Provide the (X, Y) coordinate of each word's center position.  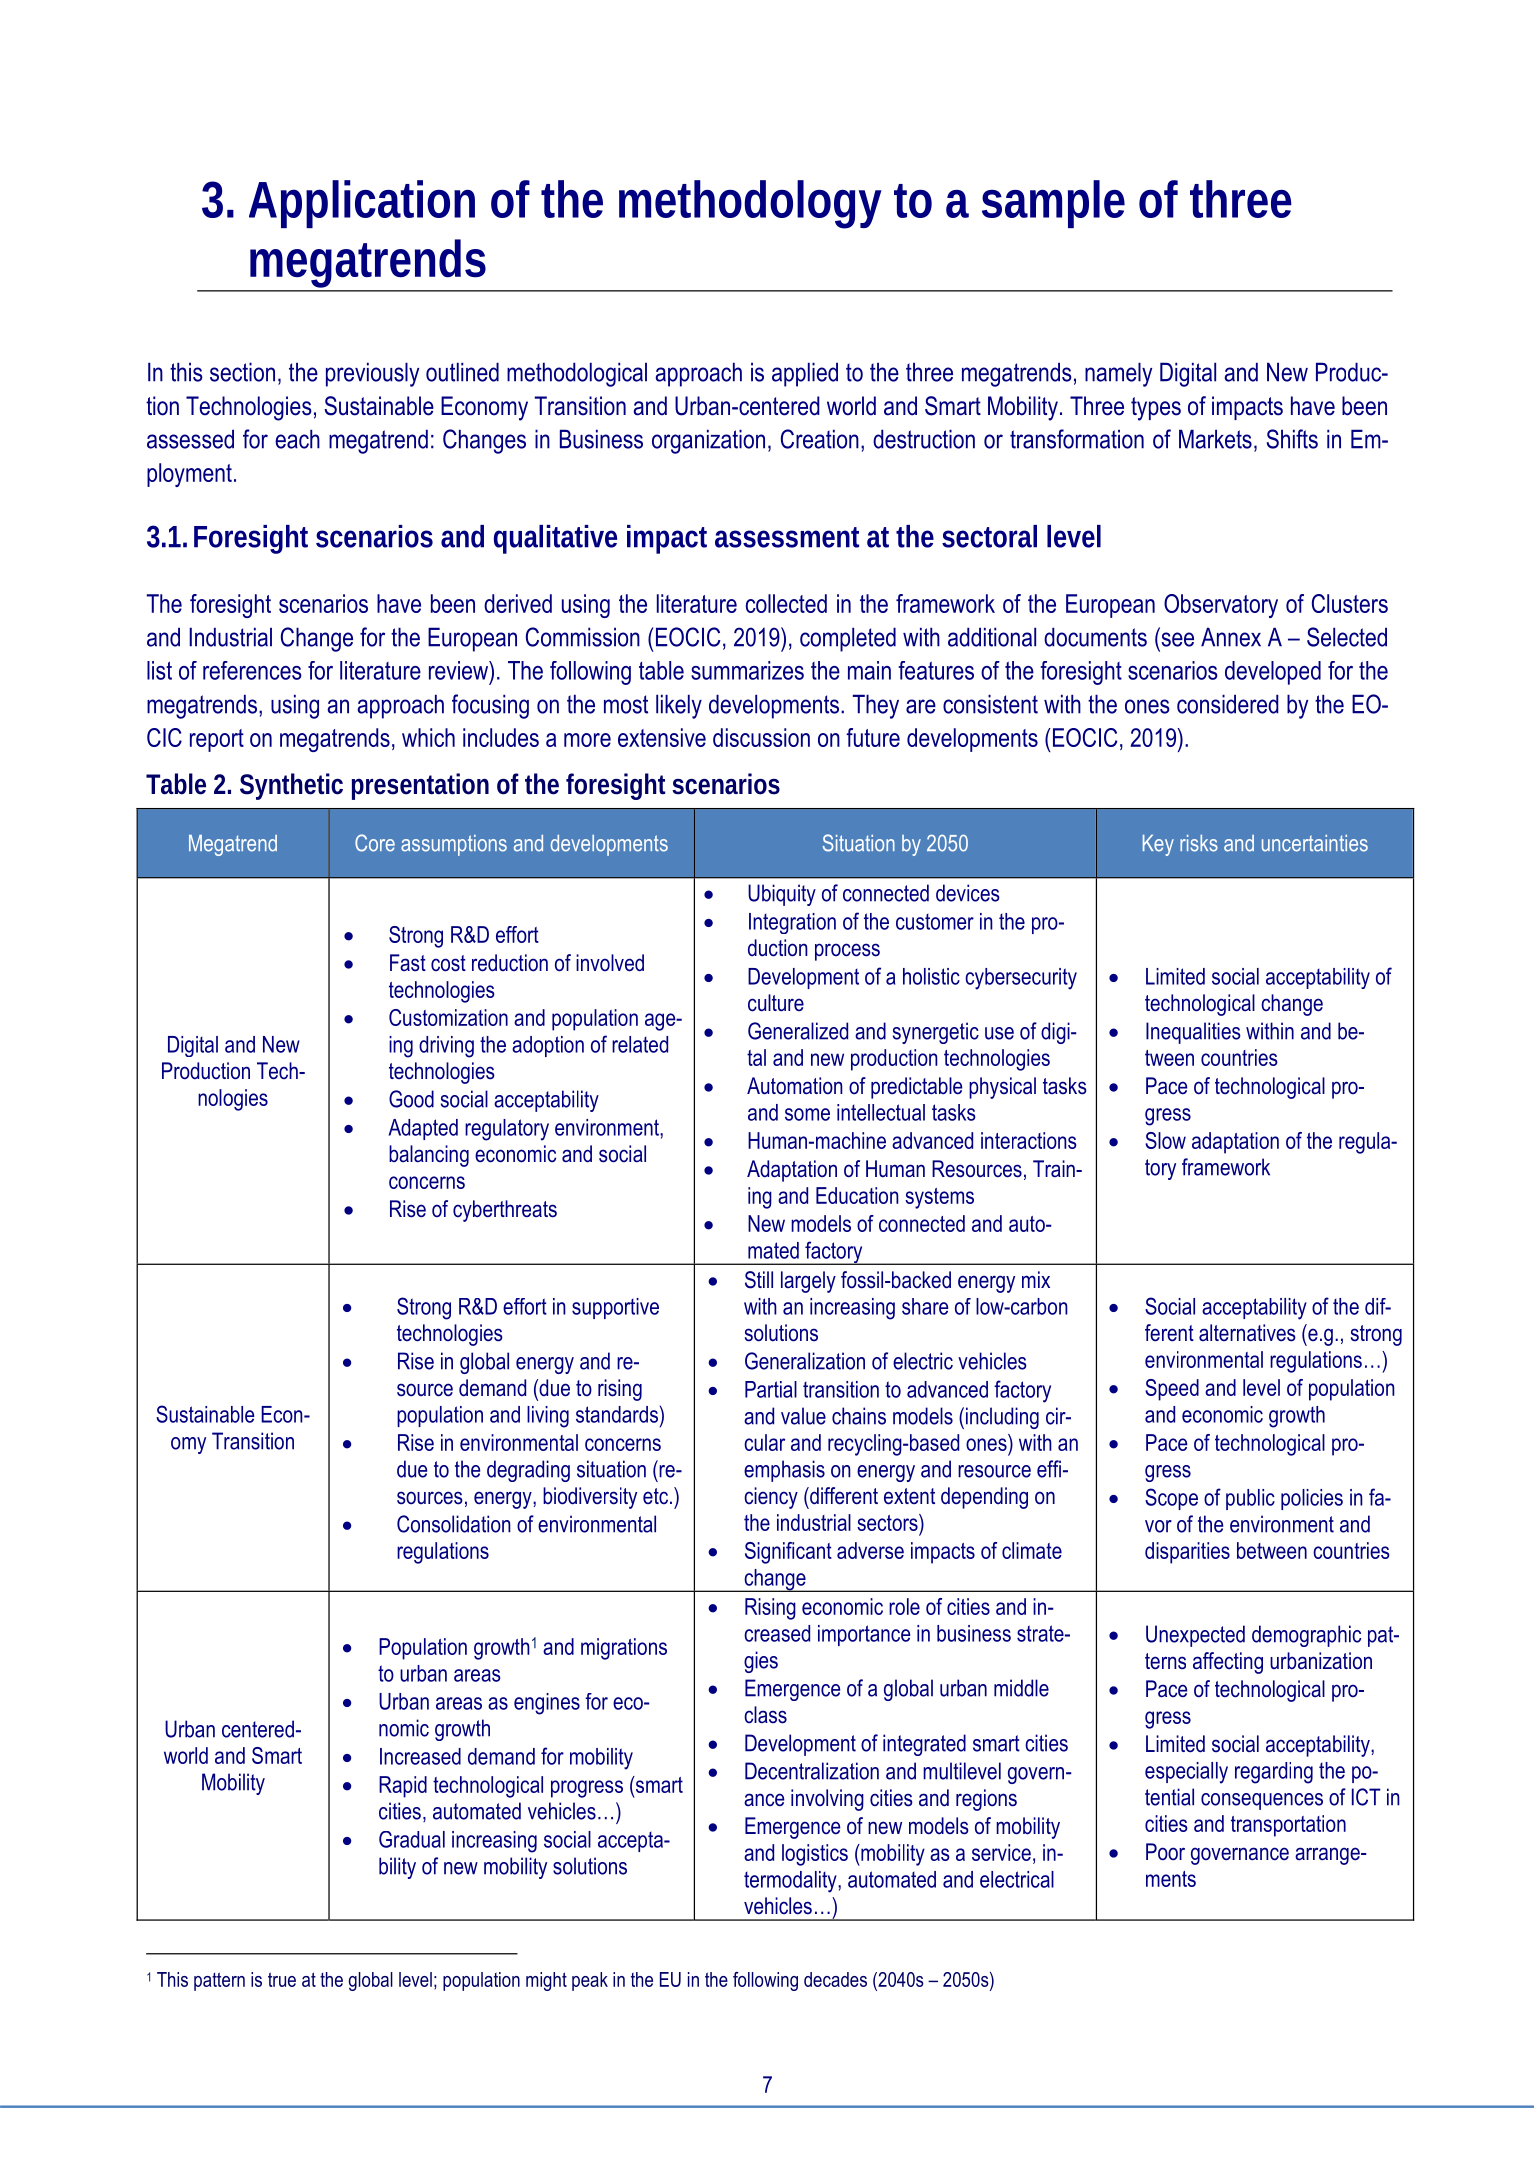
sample (1053, 204)
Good (411, 1099)
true (282, 1979)
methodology (750, 204)
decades (835, 1979)
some (807, 1114)
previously (372, 374)
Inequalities (1193, 1033)
